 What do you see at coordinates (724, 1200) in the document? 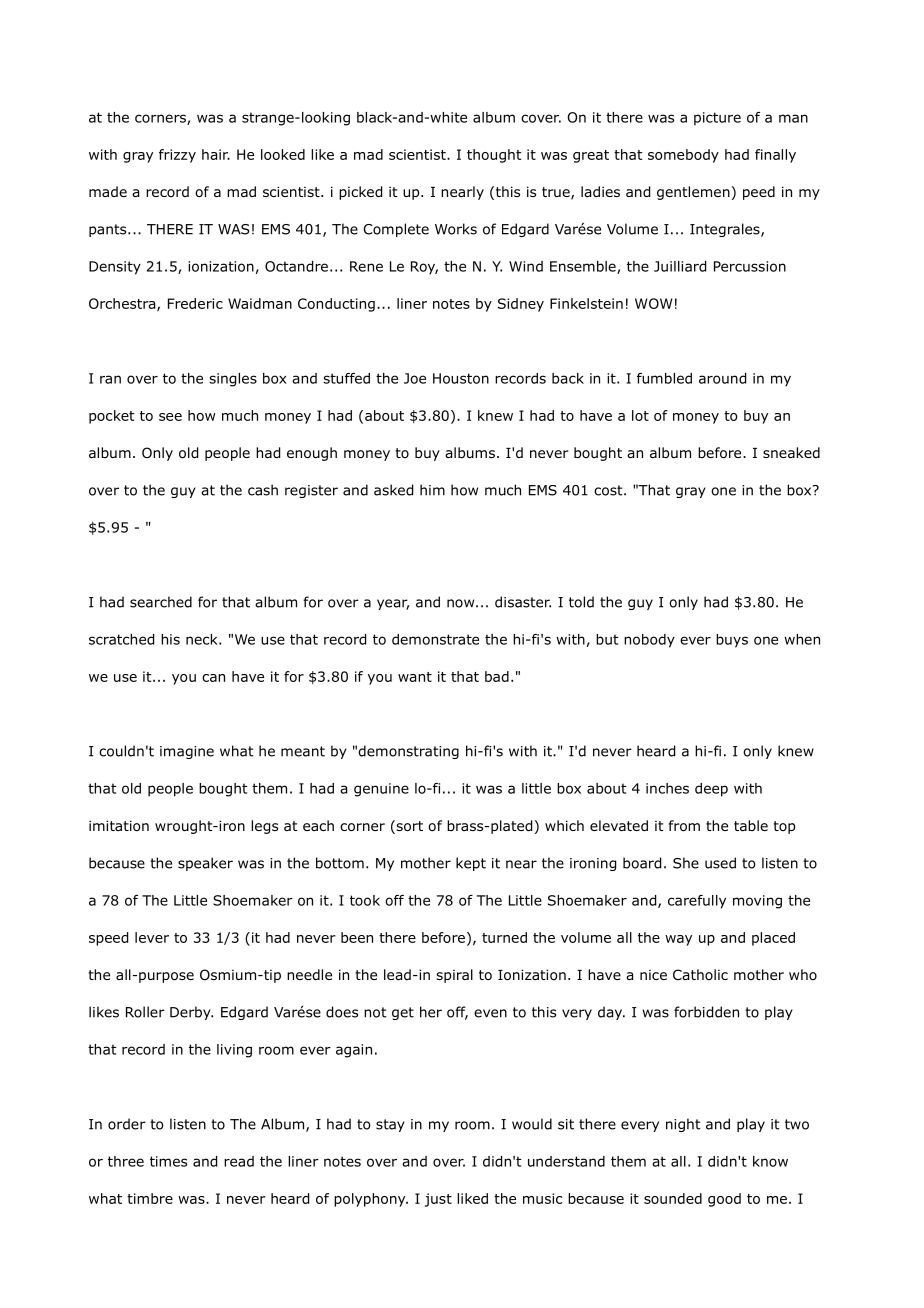
I see `good` at bounding box center [724, 1200].
